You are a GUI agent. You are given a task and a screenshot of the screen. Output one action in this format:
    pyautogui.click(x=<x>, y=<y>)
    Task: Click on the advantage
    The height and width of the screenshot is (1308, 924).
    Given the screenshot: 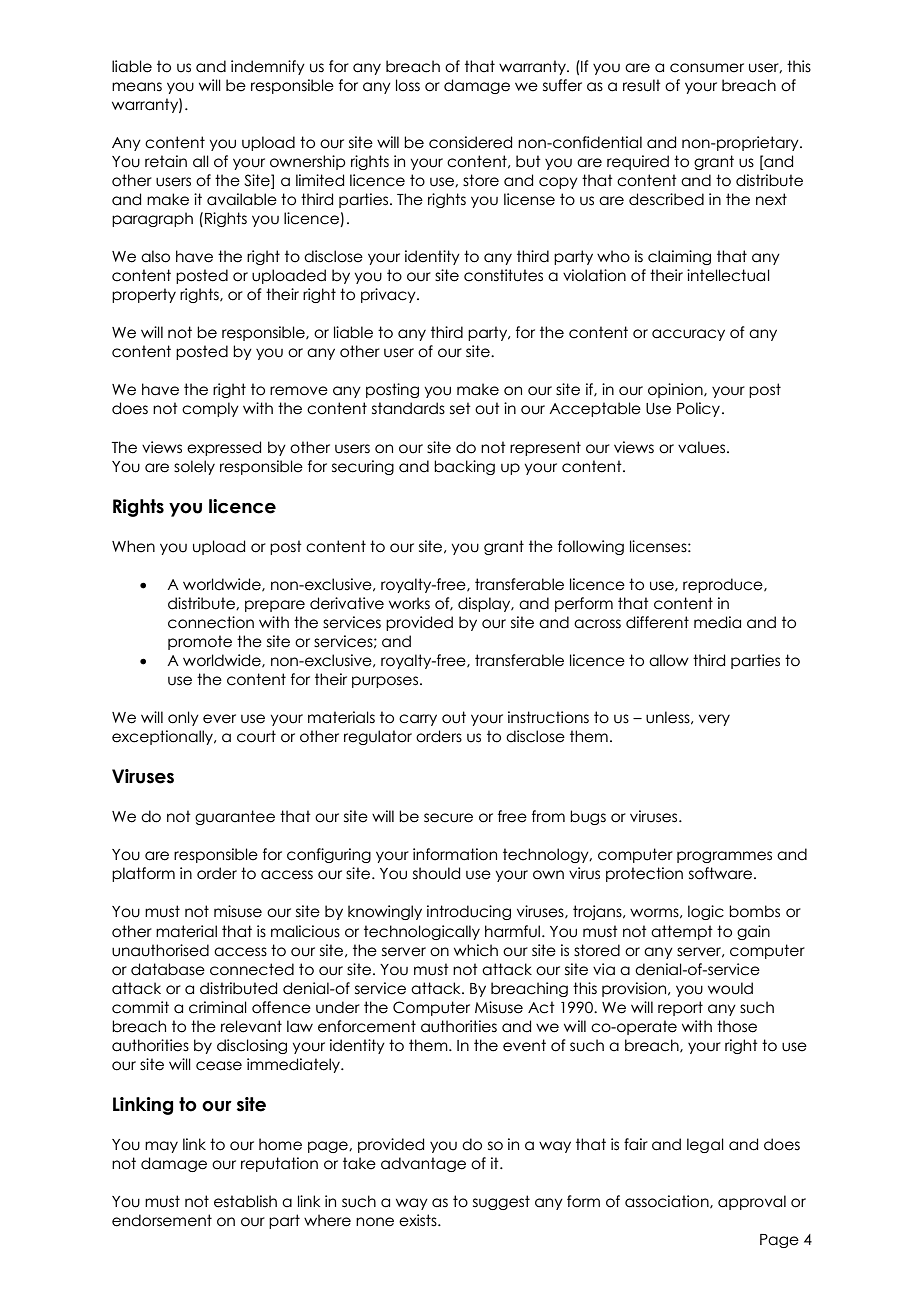 What is the action you would take?
    pyautogui.click(x=423, y=1164)
